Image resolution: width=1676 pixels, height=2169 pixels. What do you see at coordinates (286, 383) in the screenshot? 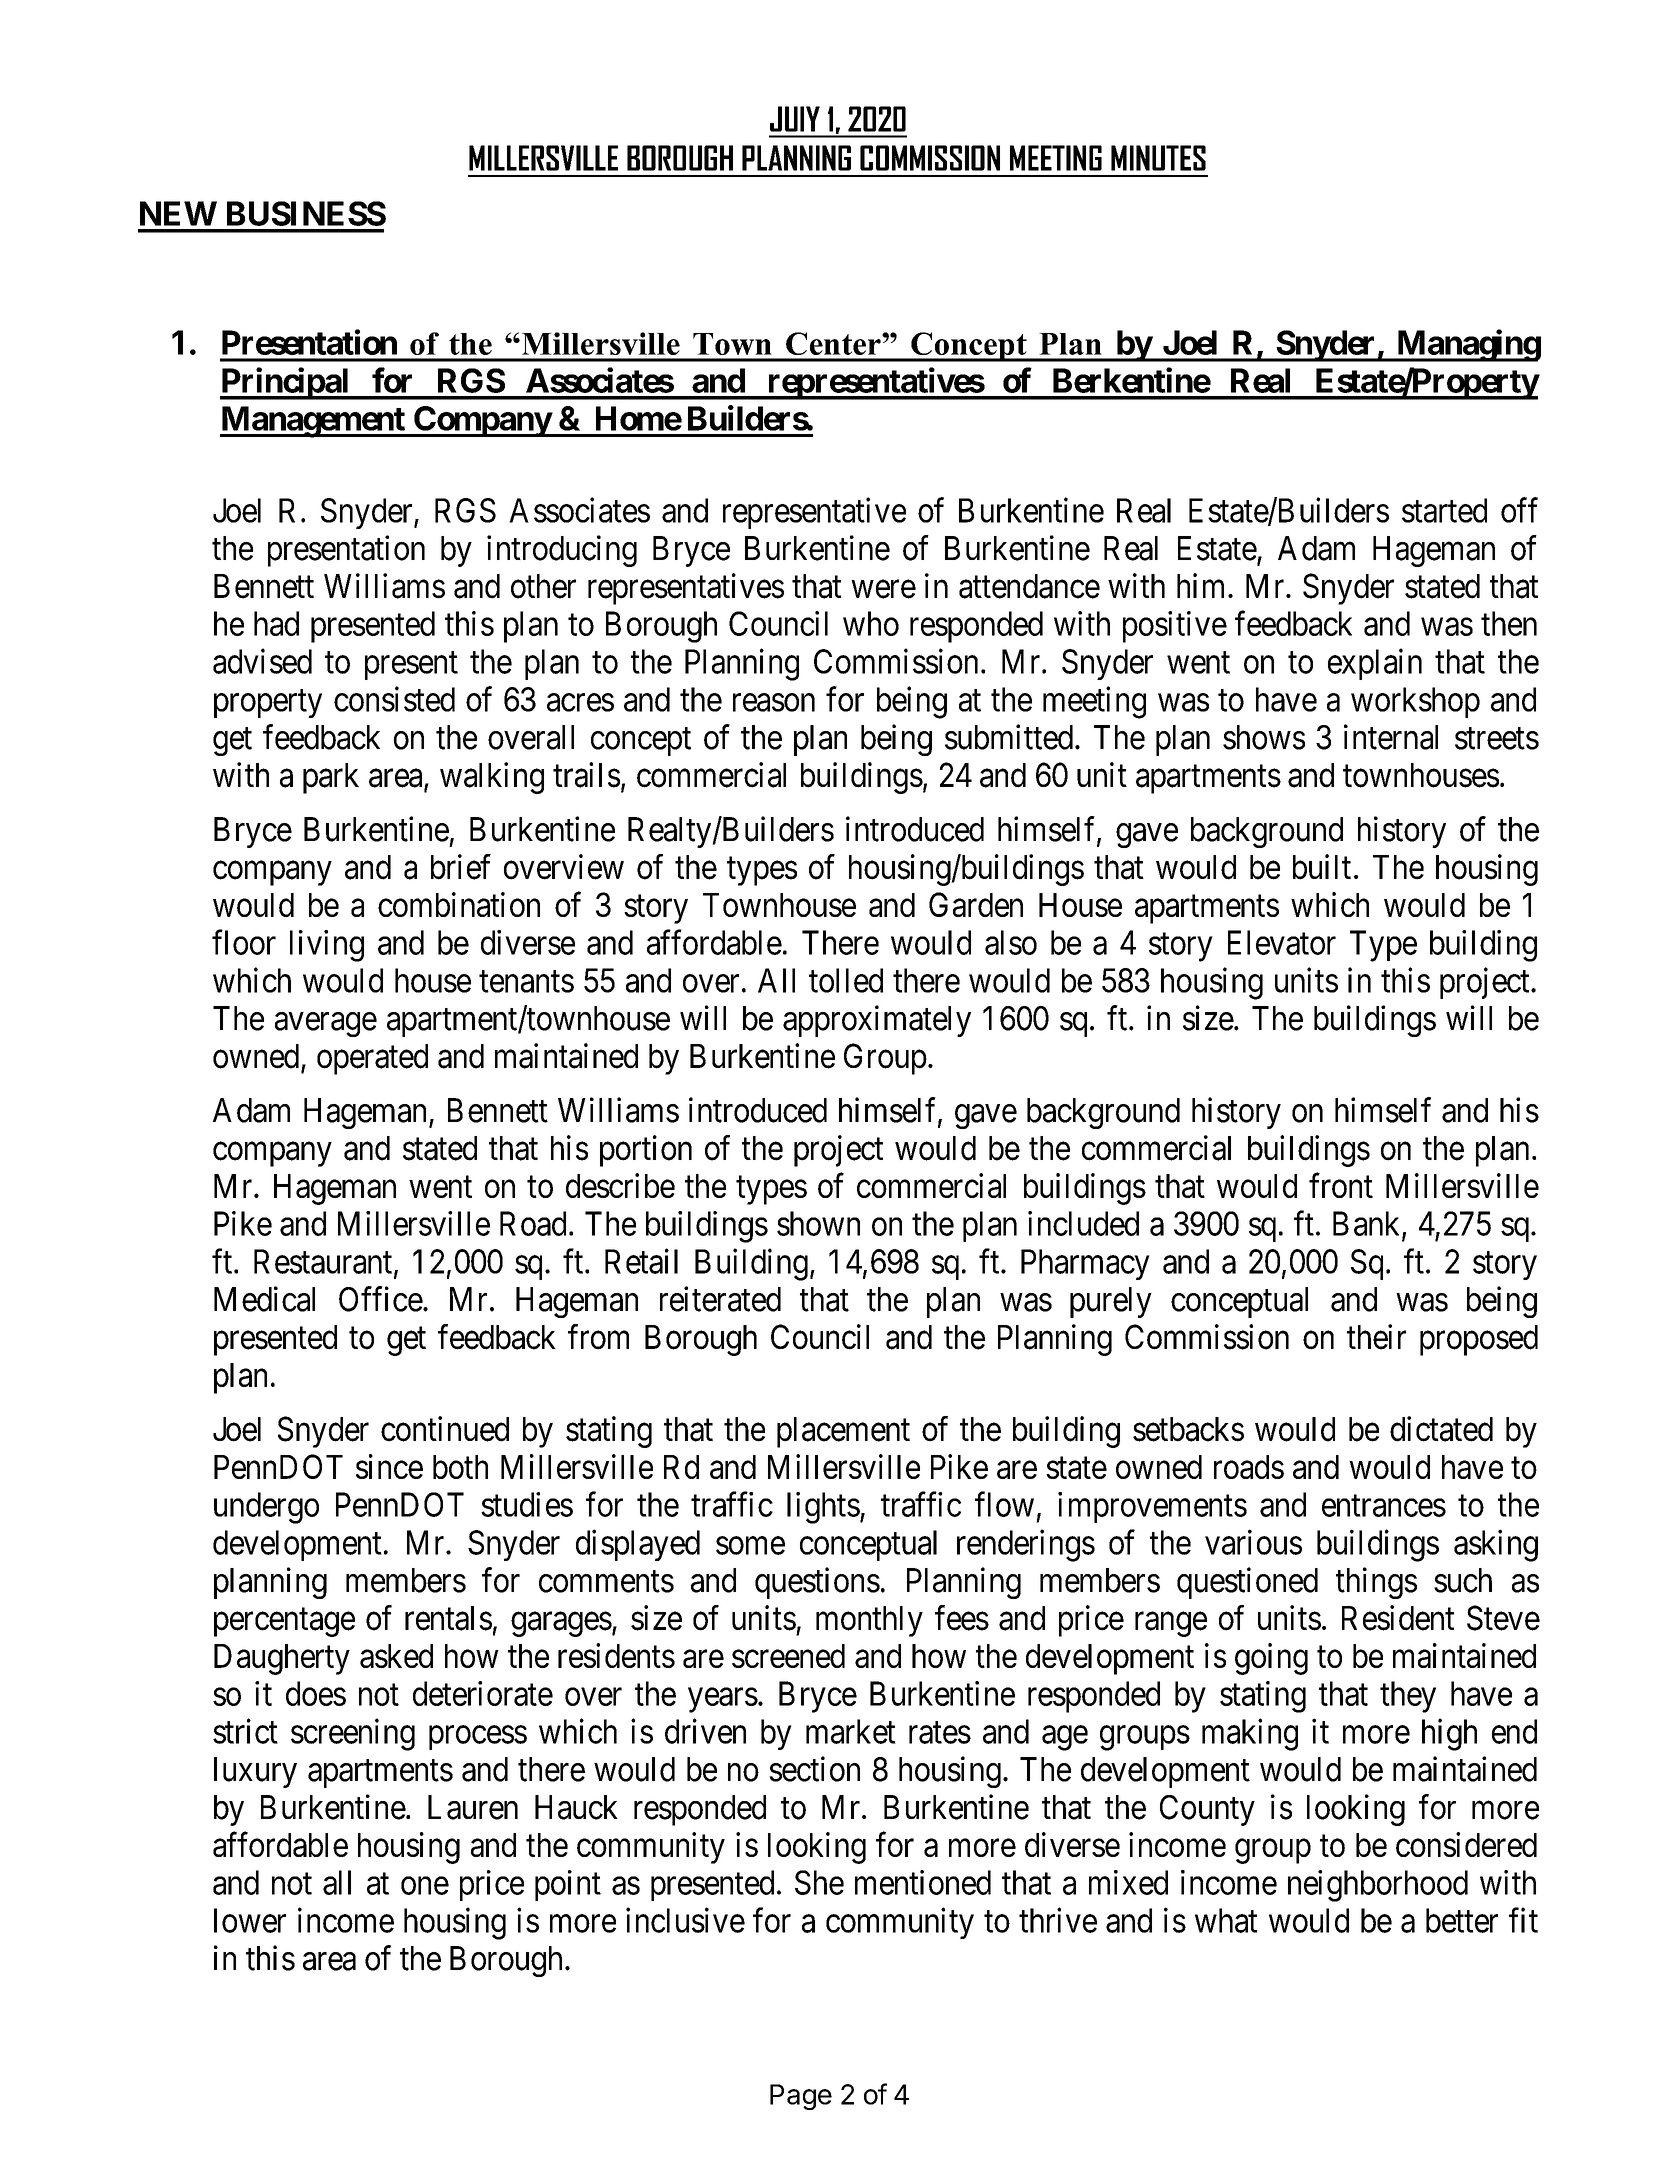
I see `Principal` at bounding box center [286, 383].
